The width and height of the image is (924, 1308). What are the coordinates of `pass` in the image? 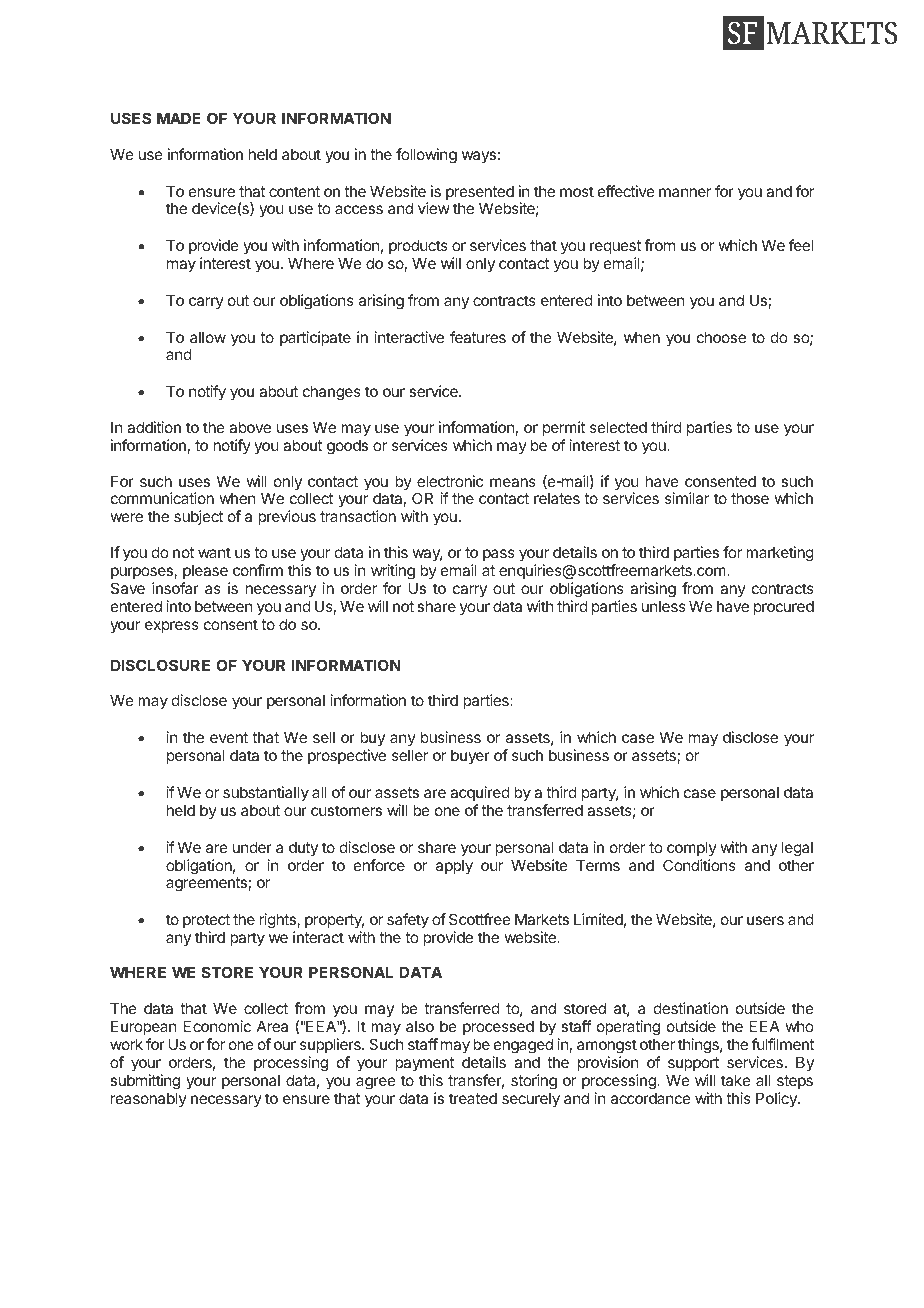 It's located at (499, 555).
